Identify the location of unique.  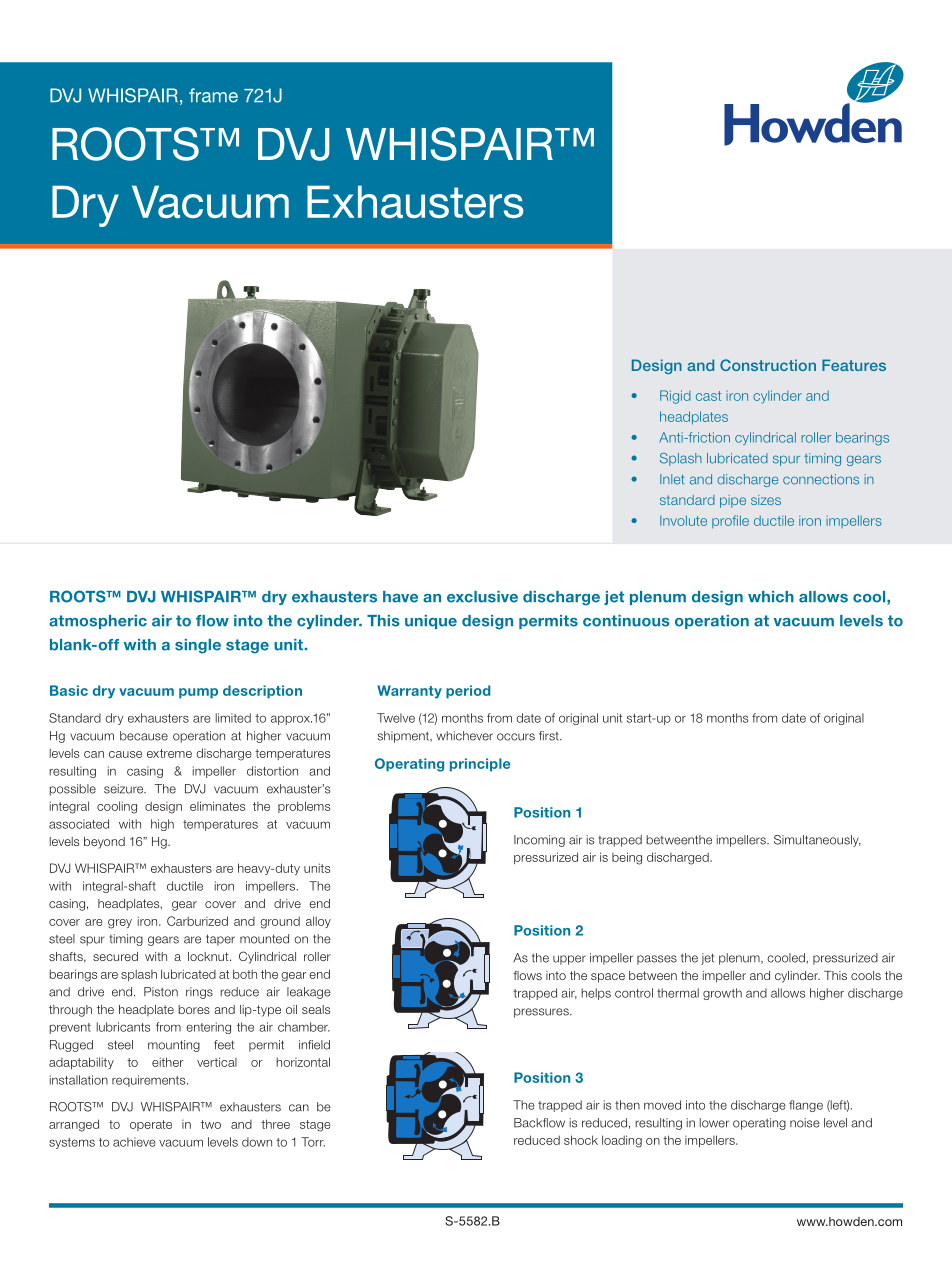
(431, 622).
